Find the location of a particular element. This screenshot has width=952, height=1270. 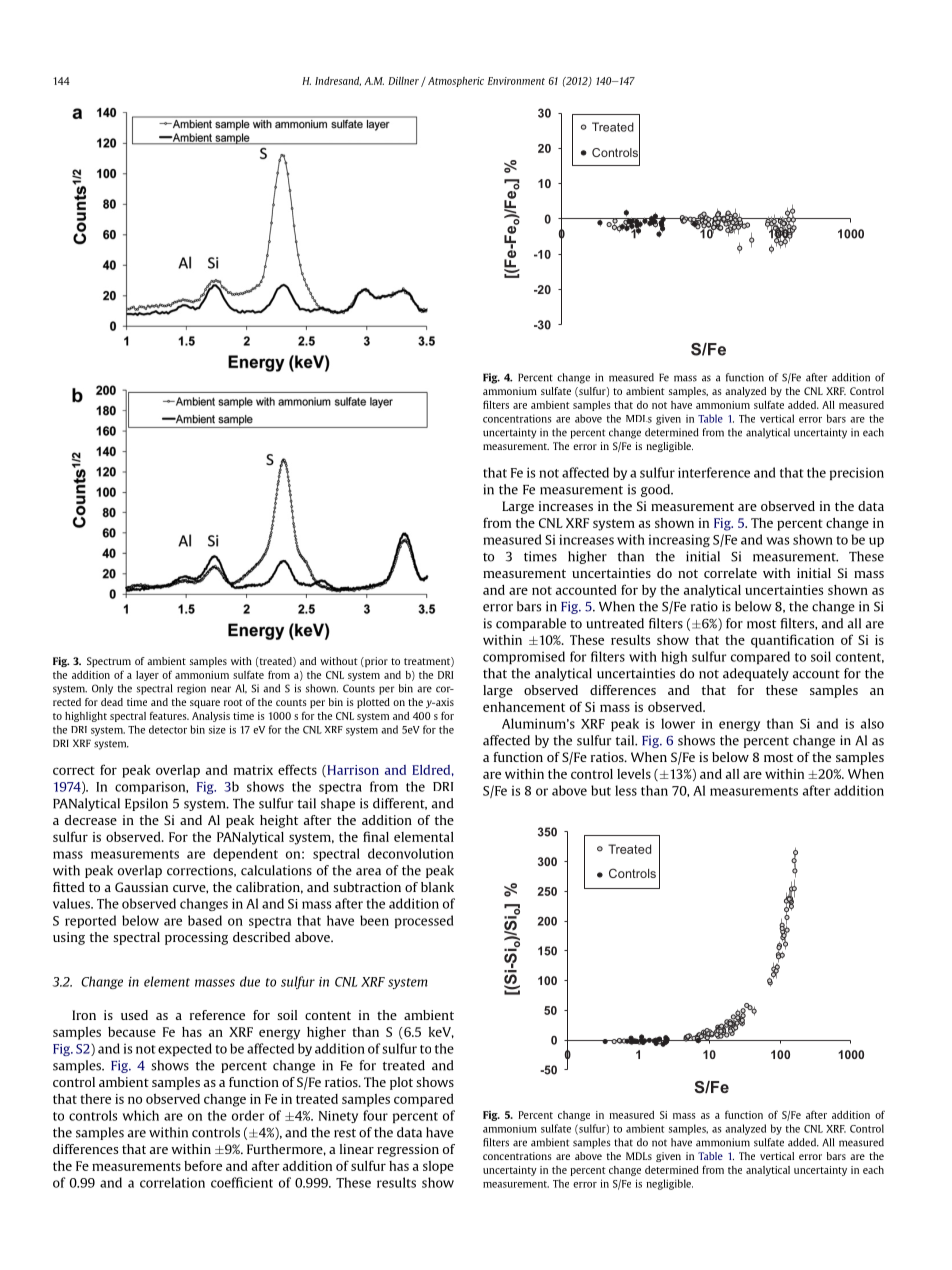

enhancement is located at coordinates (524, 707).
